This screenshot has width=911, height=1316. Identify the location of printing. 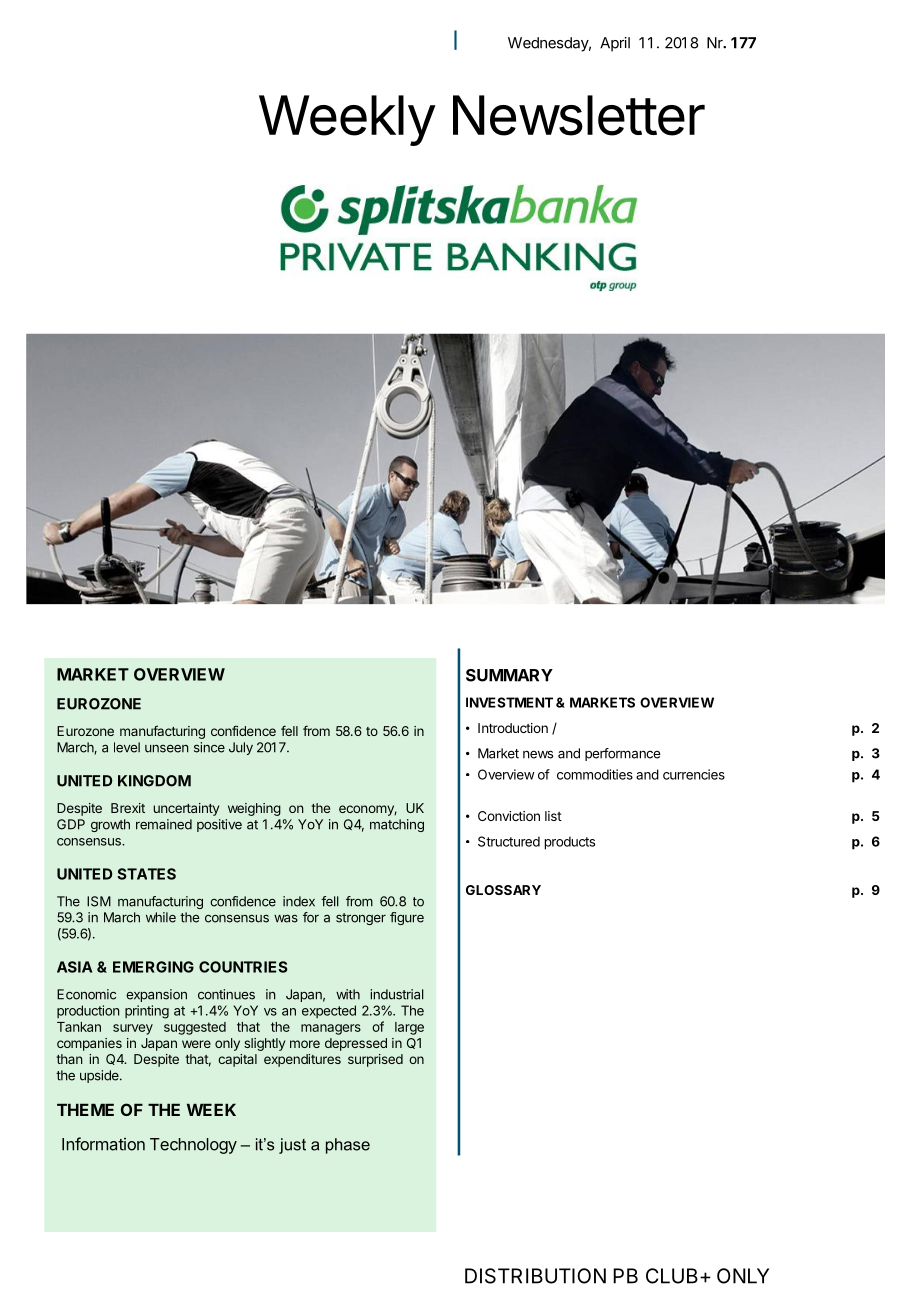
(147, 1012).
